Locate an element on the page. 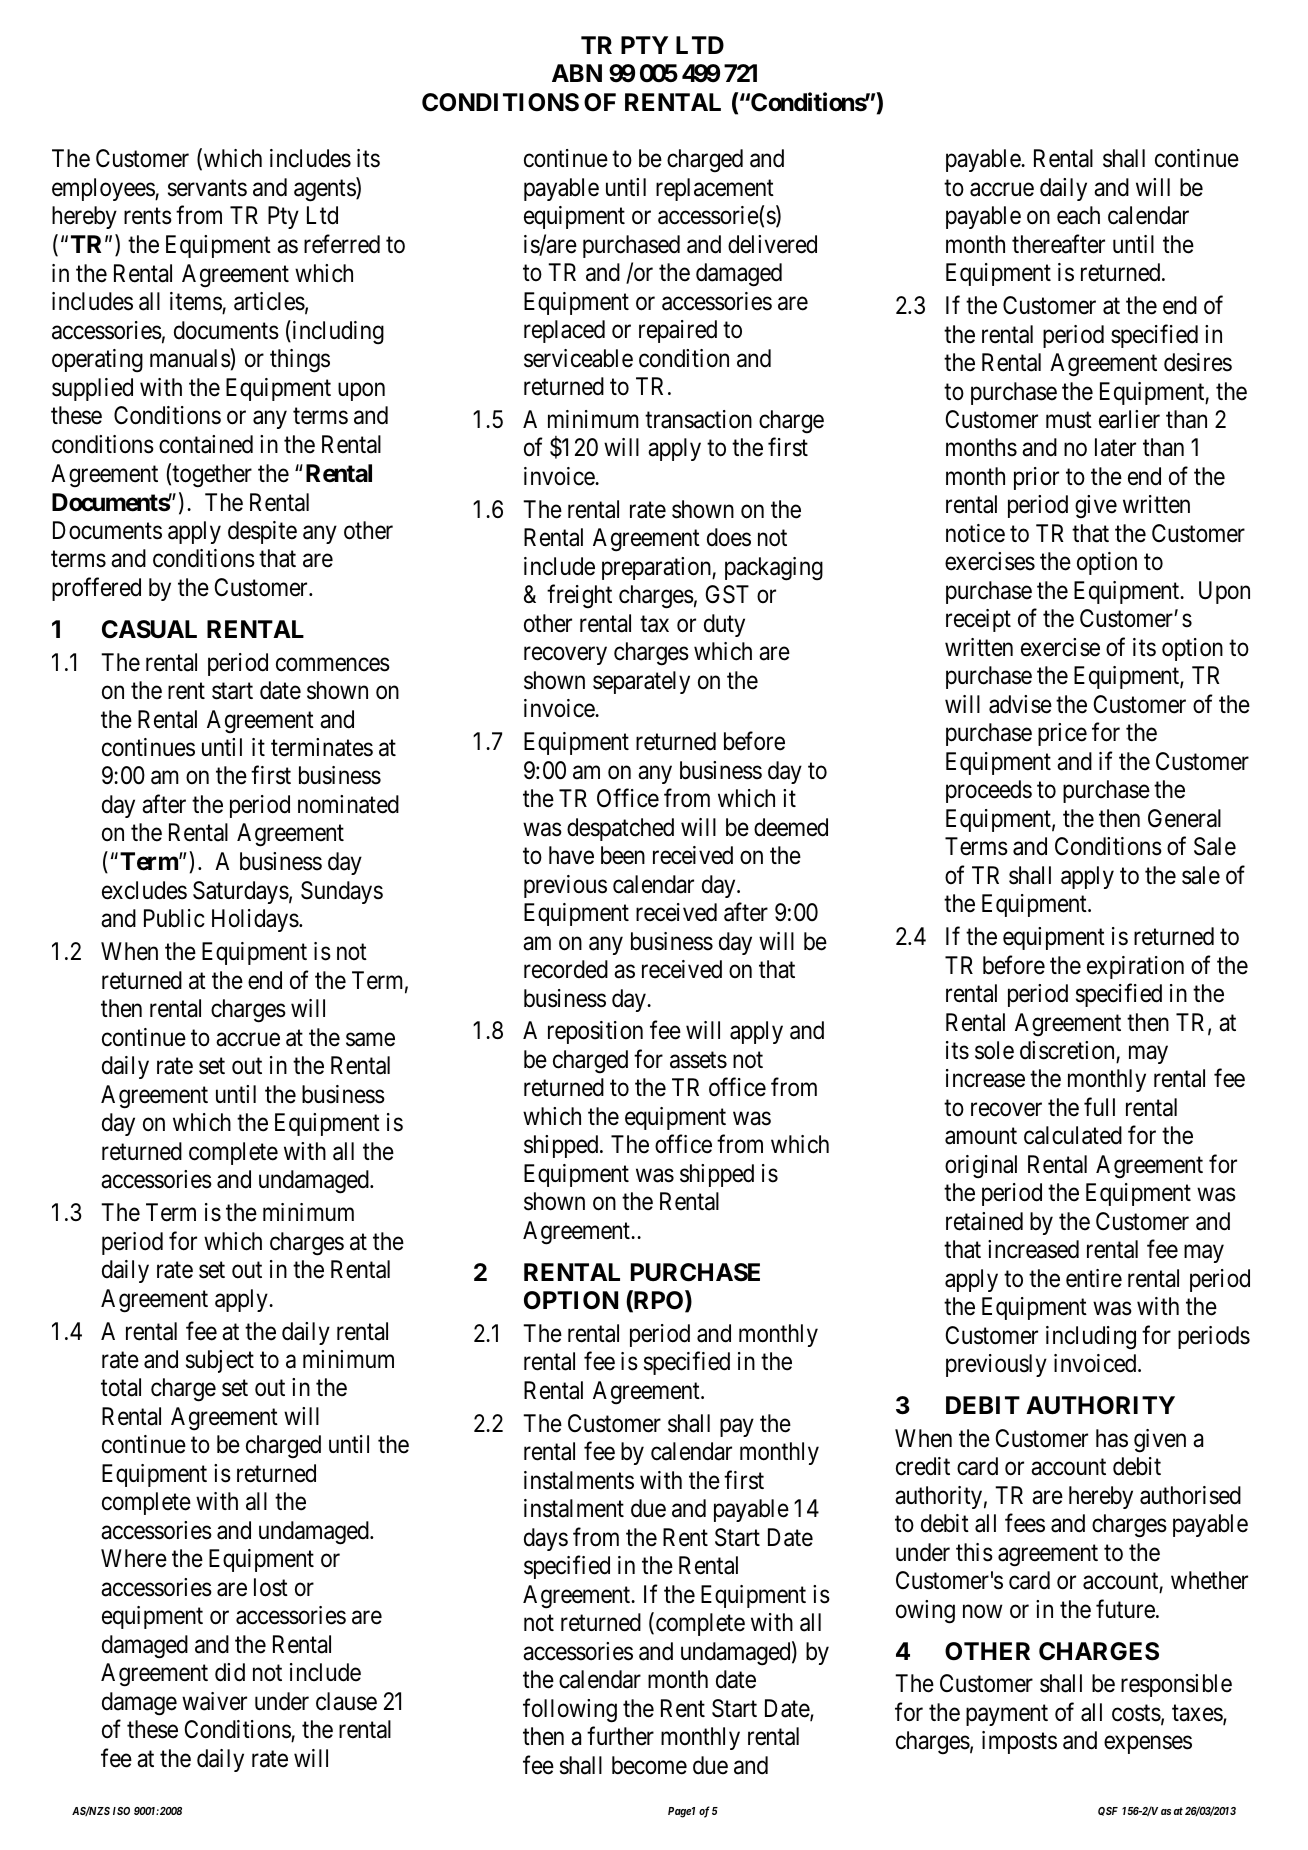  expiration is located at coordinates (1135, 967).
